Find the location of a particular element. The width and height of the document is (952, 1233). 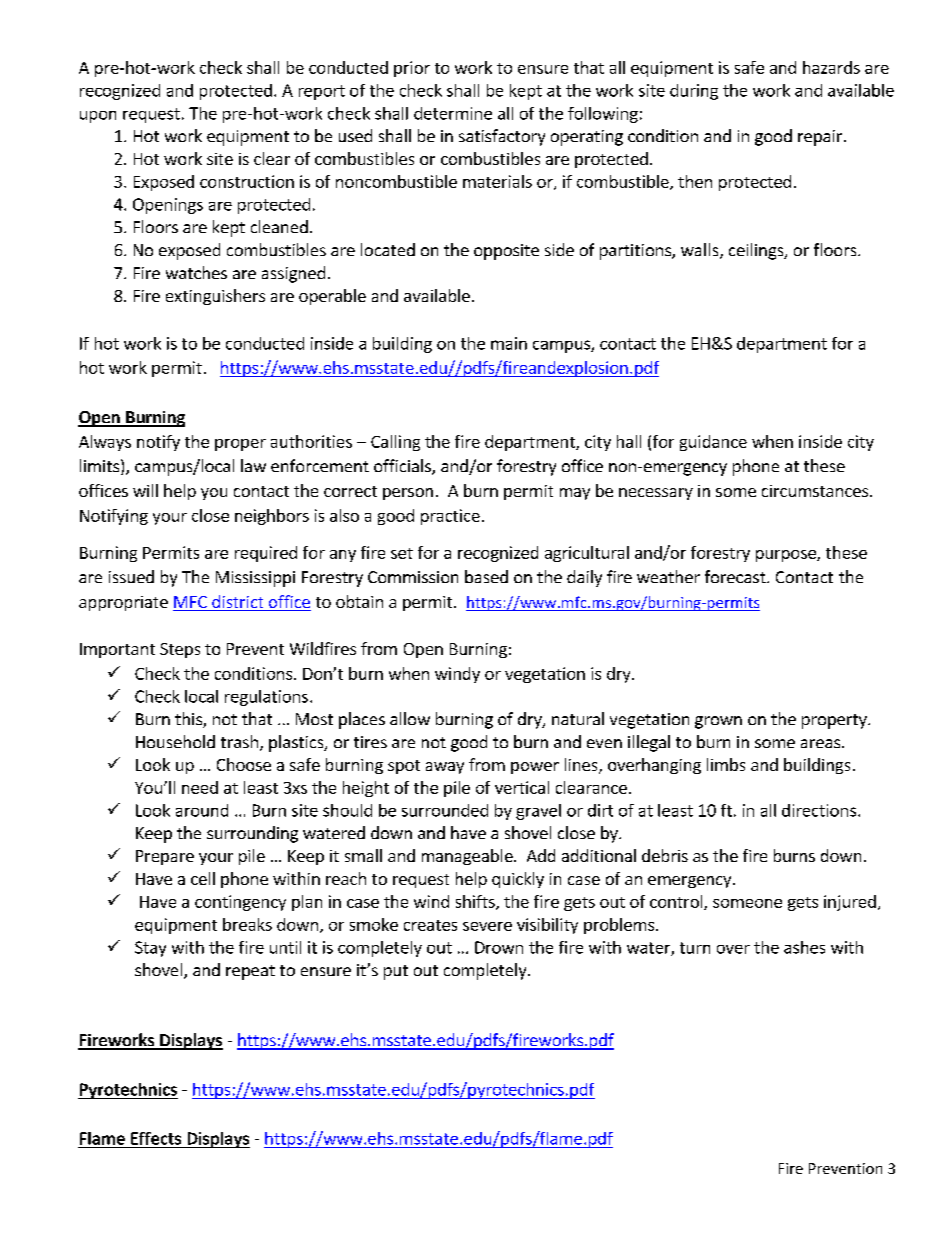

away is located at coordinates (445, 768).
